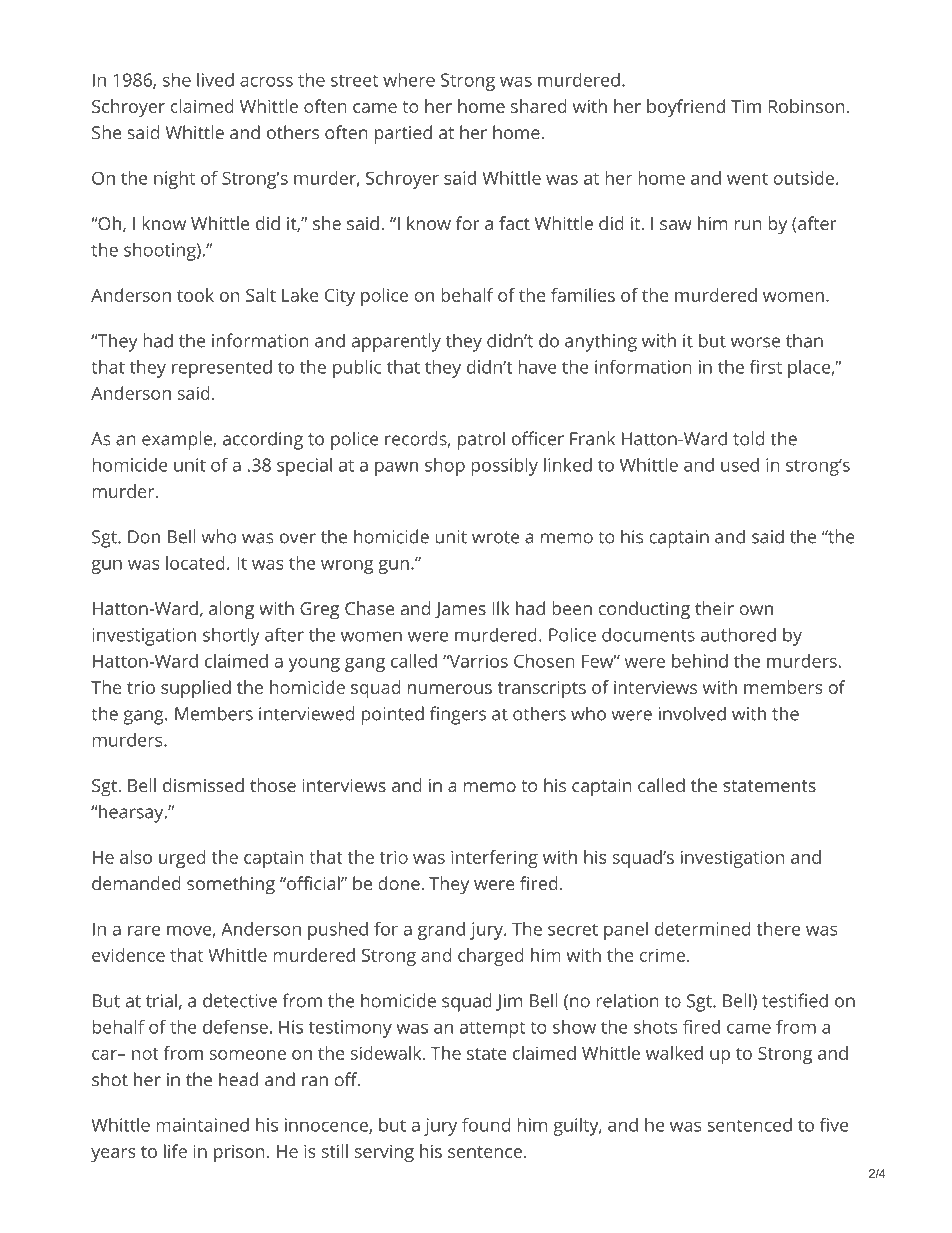 Image resolution: width=952 pixels, height=1233 pixels. I want to click on along, so click(231, 610).
